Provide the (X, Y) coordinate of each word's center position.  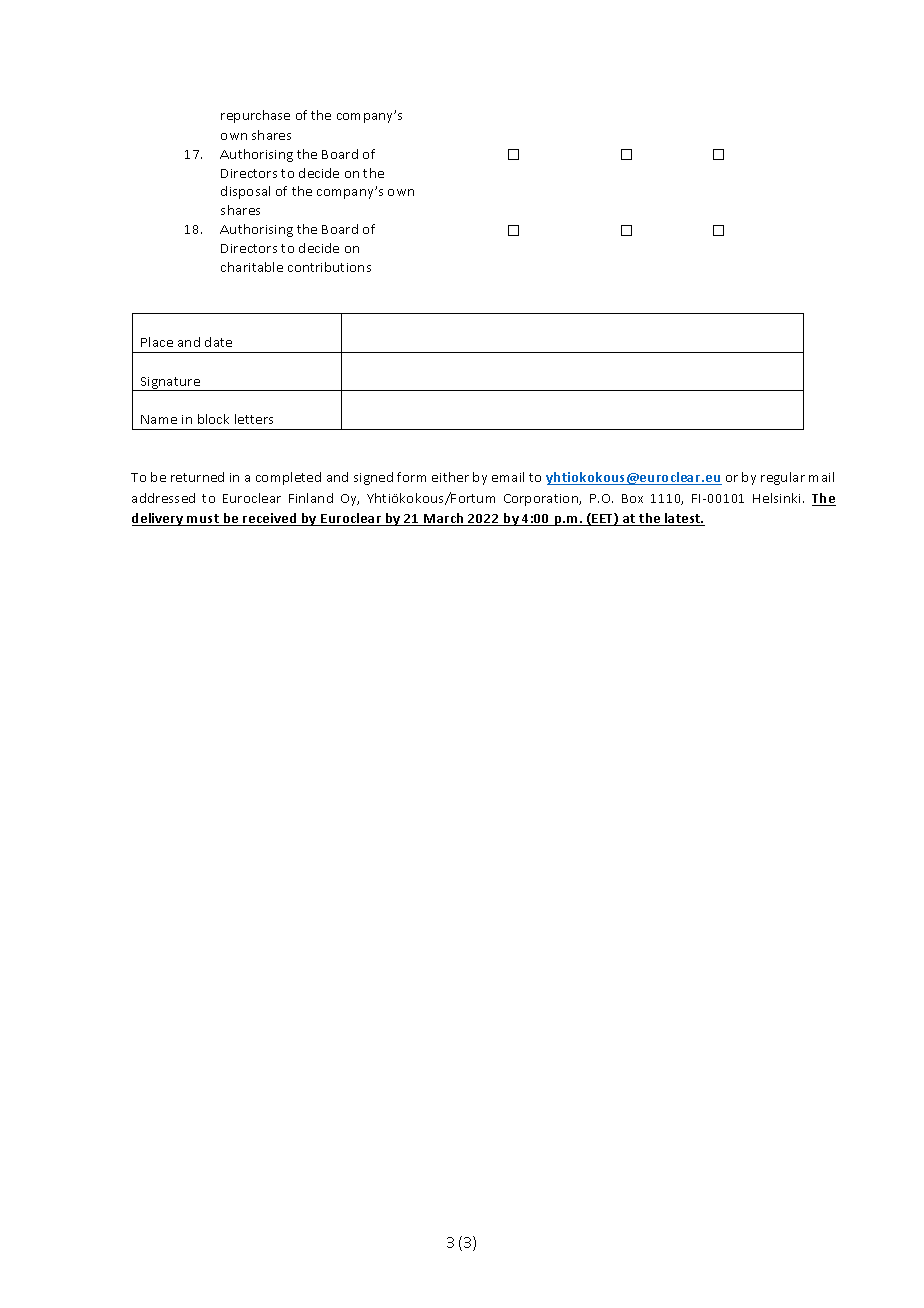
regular (783, 478)
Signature (171, 384)
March (444, 519)
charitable (252, 267)
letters (254, 419)
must (203, 520)
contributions (329, 267)
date (218, 342)
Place (157, 342)
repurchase (255, 116)
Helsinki (776, 498)
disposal (245, 192)
